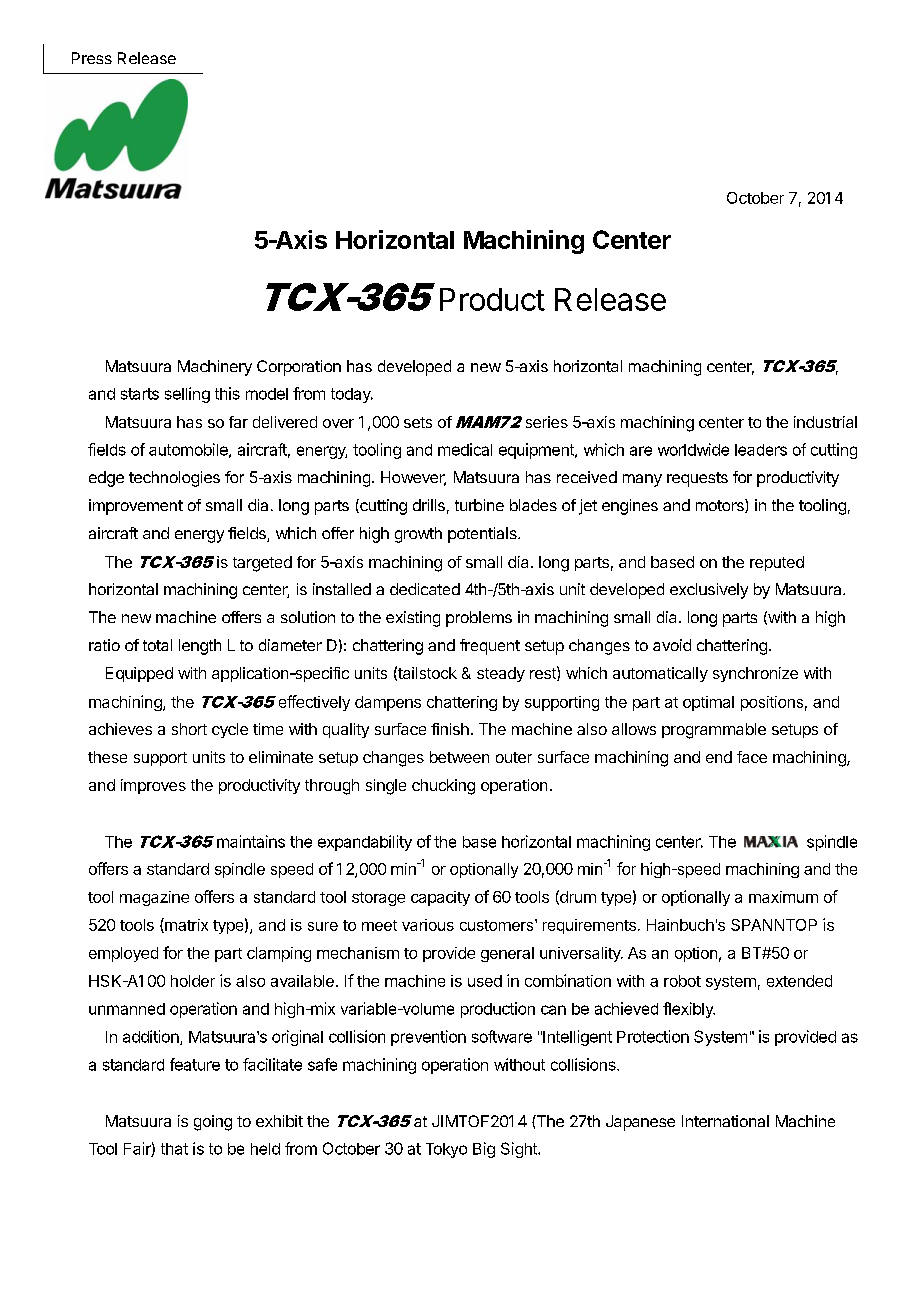 The height and width of the screenshot is (1308, 924). I want to click on Press, so click(92, 58).
